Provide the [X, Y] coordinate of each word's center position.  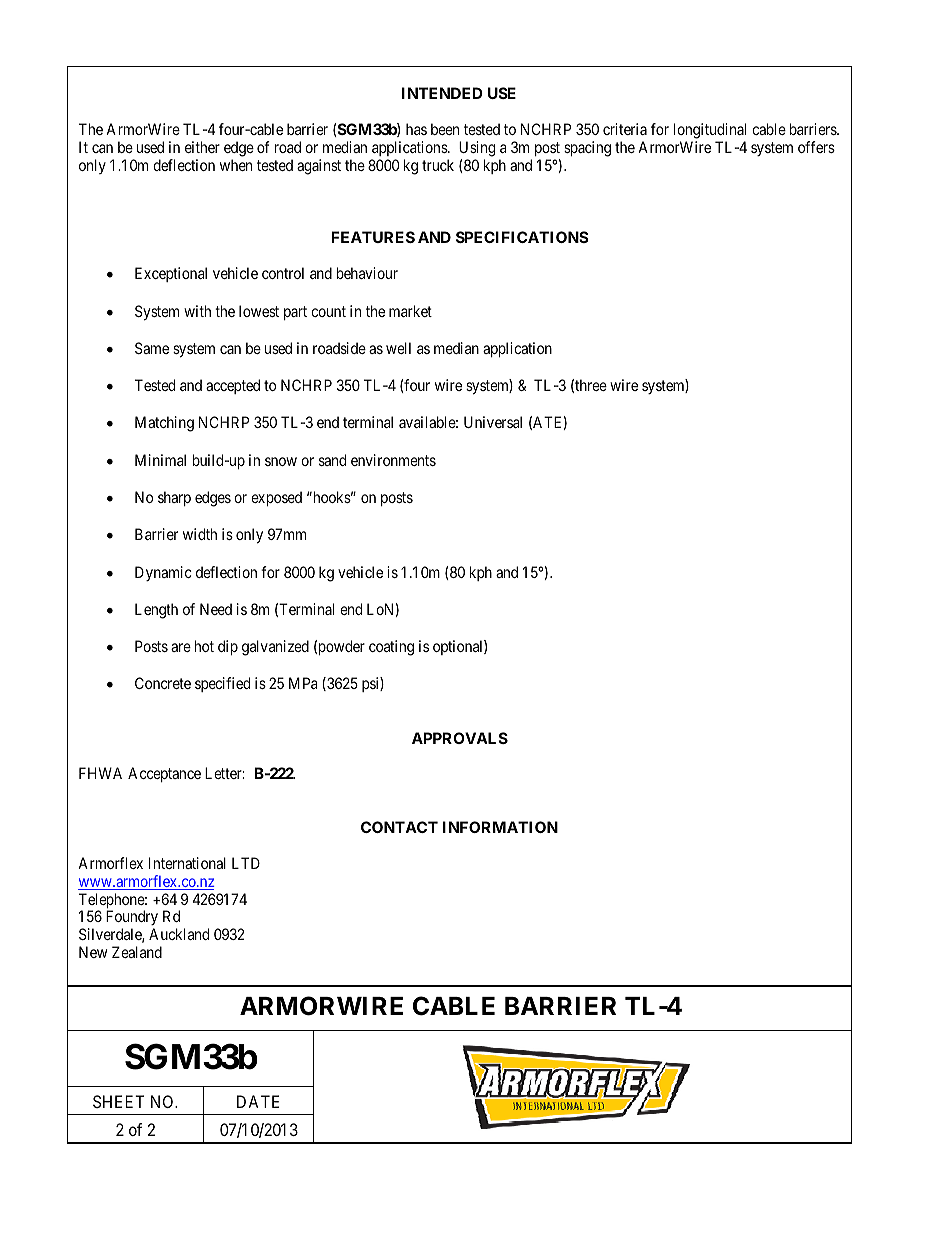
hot [204, 646]
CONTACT [399, 827]
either [202, 147]
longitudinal [710, 131]
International [187, 863]
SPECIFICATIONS [522, 237]
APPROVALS [460, 738]
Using [477, 149]
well [398, 348]
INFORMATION [500, 827]
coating [391, 648]
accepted [233, 386]
